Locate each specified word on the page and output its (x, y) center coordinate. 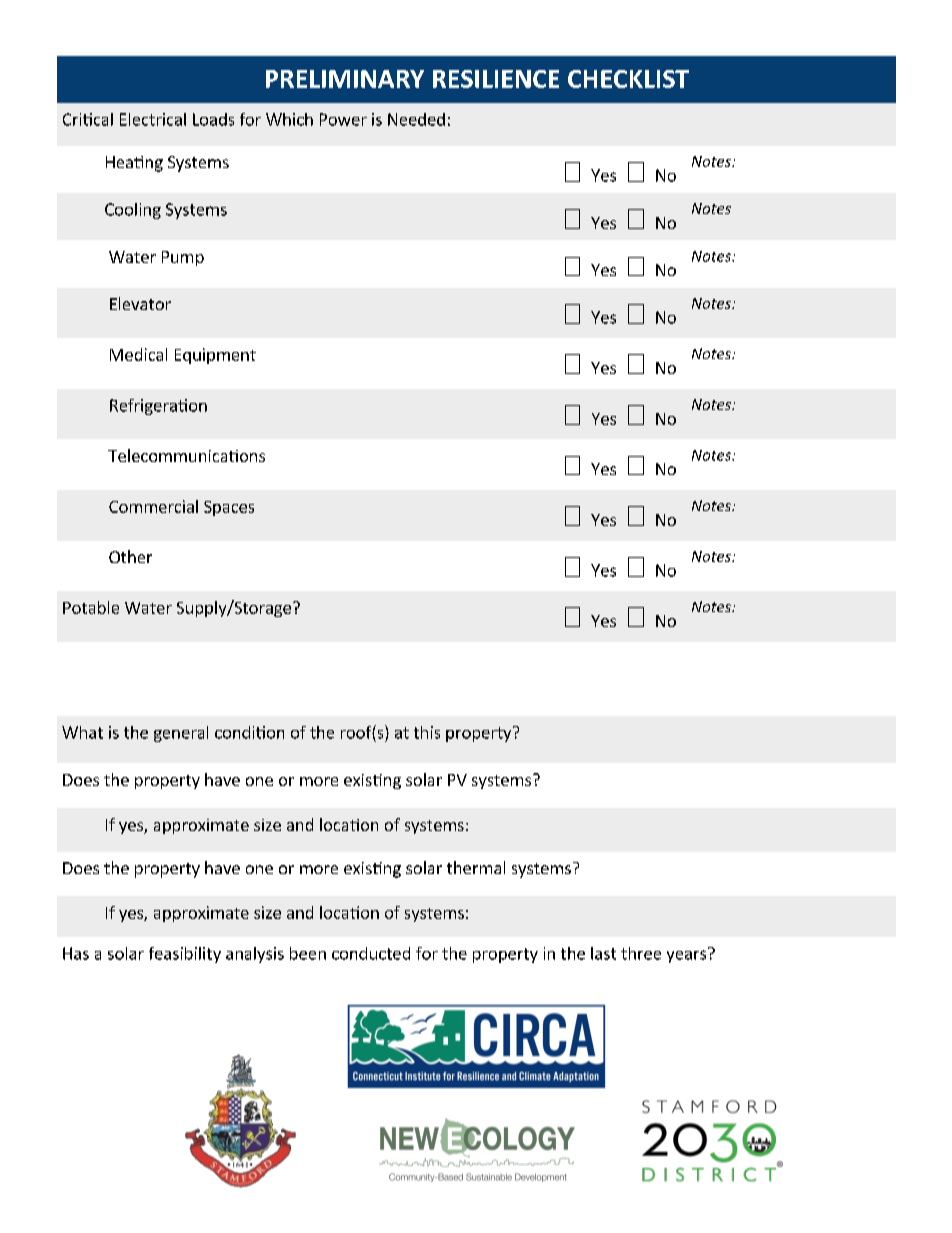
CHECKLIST (628, 79)
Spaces (229, 508)
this (427, 732)
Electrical (153, 119)
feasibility (185, 955)
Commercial (153, 506)
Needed (416, 119)
